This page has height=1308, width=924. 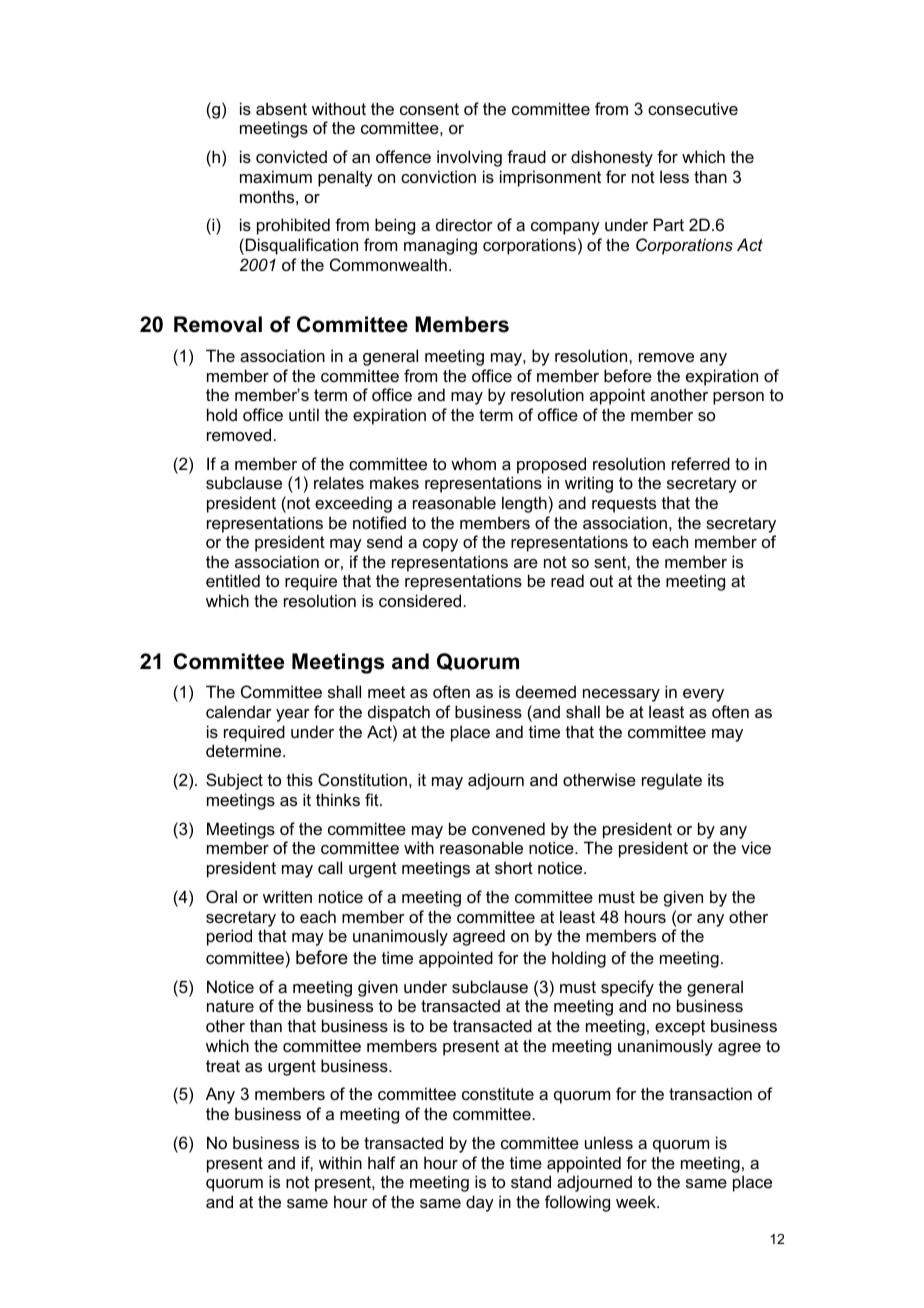 What do you see at coordinates (287, 896) in the page?
I see `written` at bounding box center [287, 896].
